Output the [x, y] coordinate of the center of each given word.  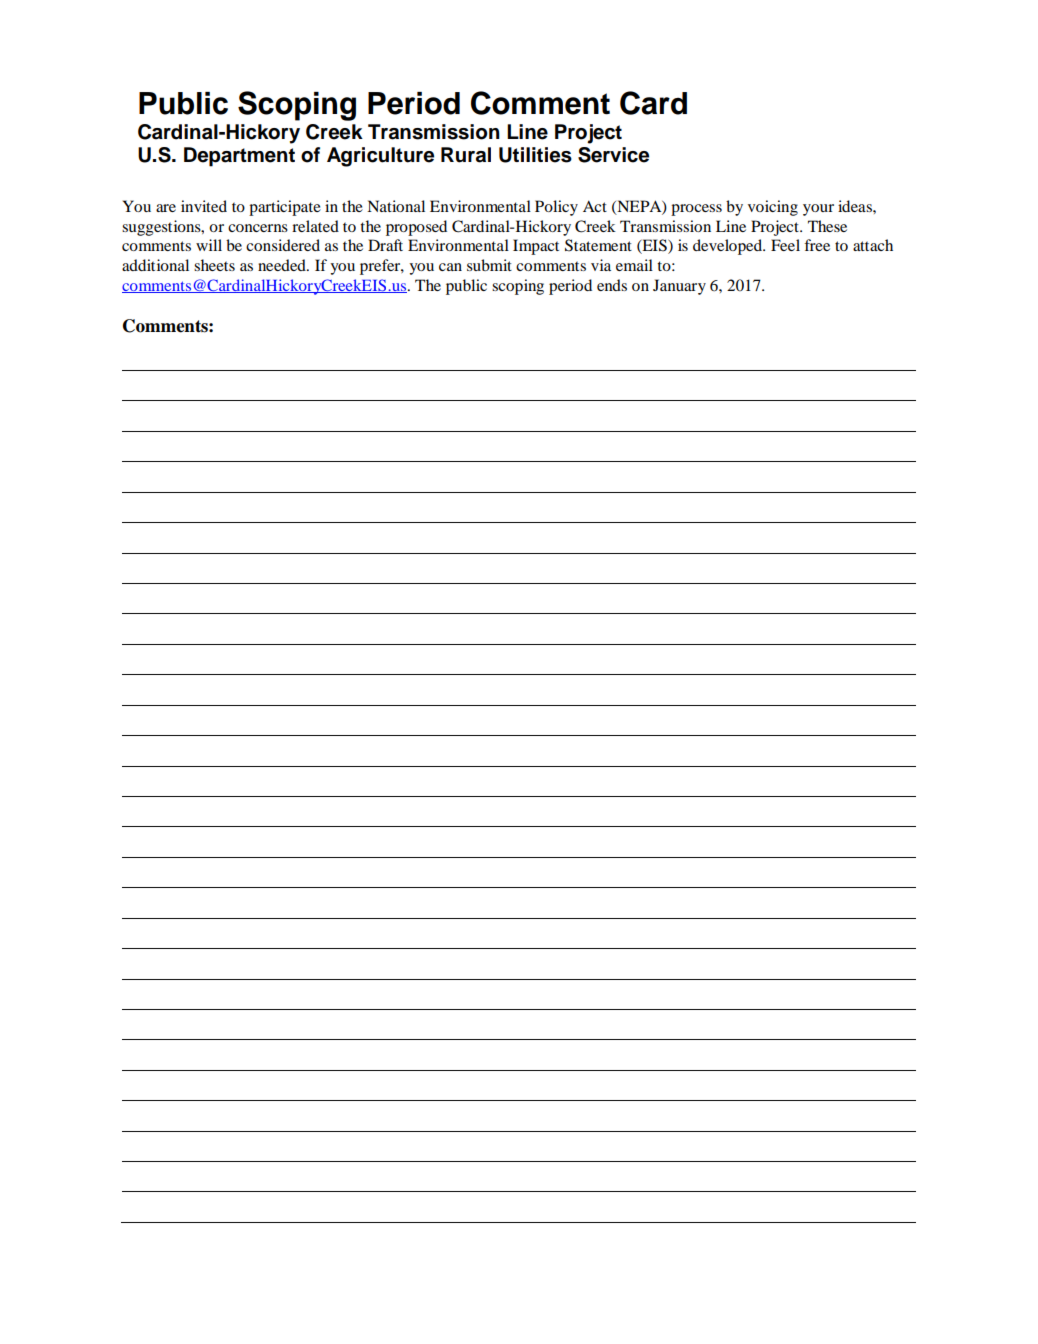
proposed [416, 228]
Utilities [535, 155]
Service [613, 155]
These [827, 226]
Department [239, 157]
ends [612, 285]
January [679, 287]
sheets [214, 265]
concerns [258, 228]
